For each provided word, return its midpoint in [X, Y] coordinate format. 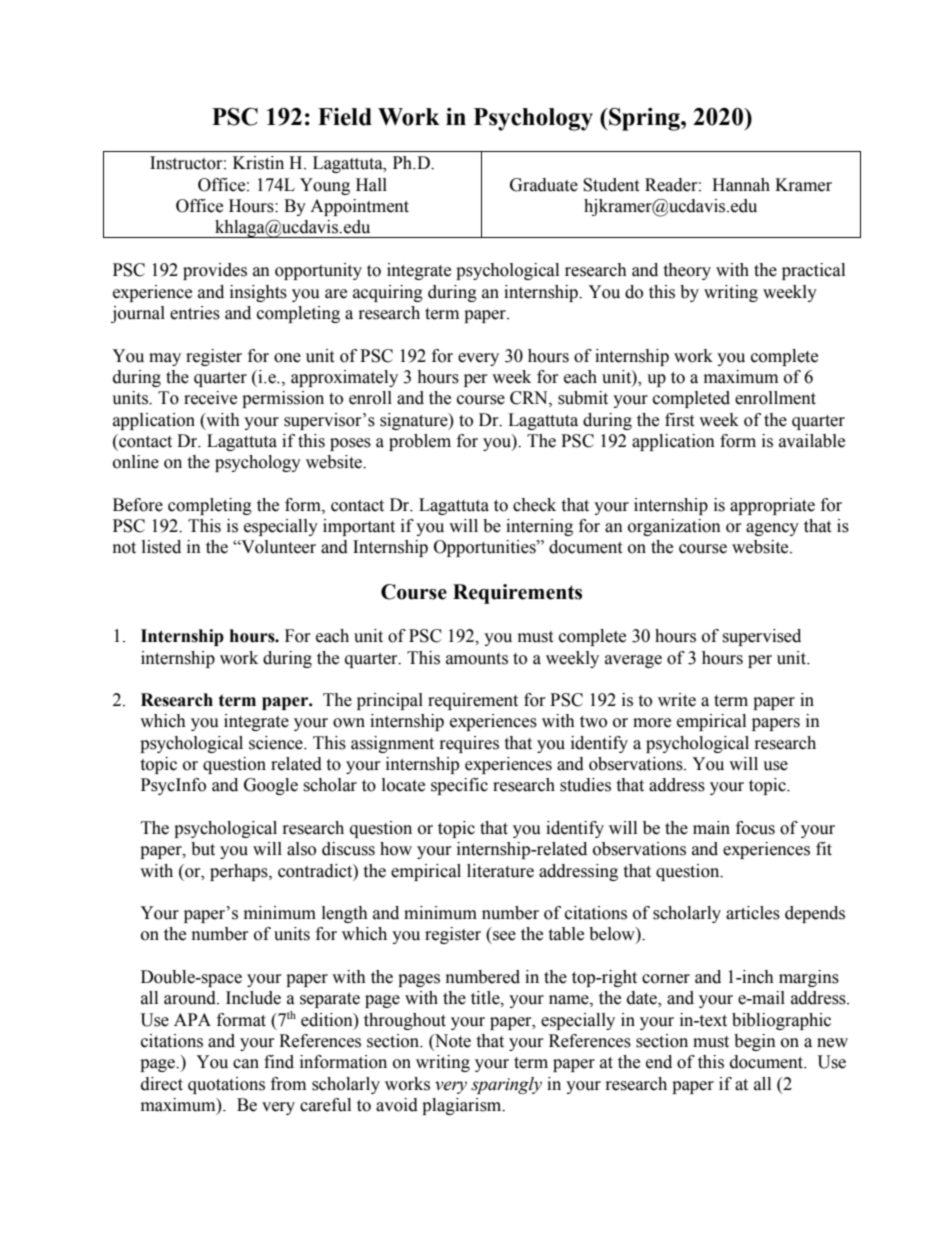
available [812, 441]
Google [271, 786]
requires [469, 744]
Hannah [741, 185]
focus [755, 828]
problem [420, 442]
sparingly [506, 1085]
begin [755, 1042]
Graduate [544, 185]
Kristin [258, 163]
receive [210, 398]
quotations [226, 1085]
